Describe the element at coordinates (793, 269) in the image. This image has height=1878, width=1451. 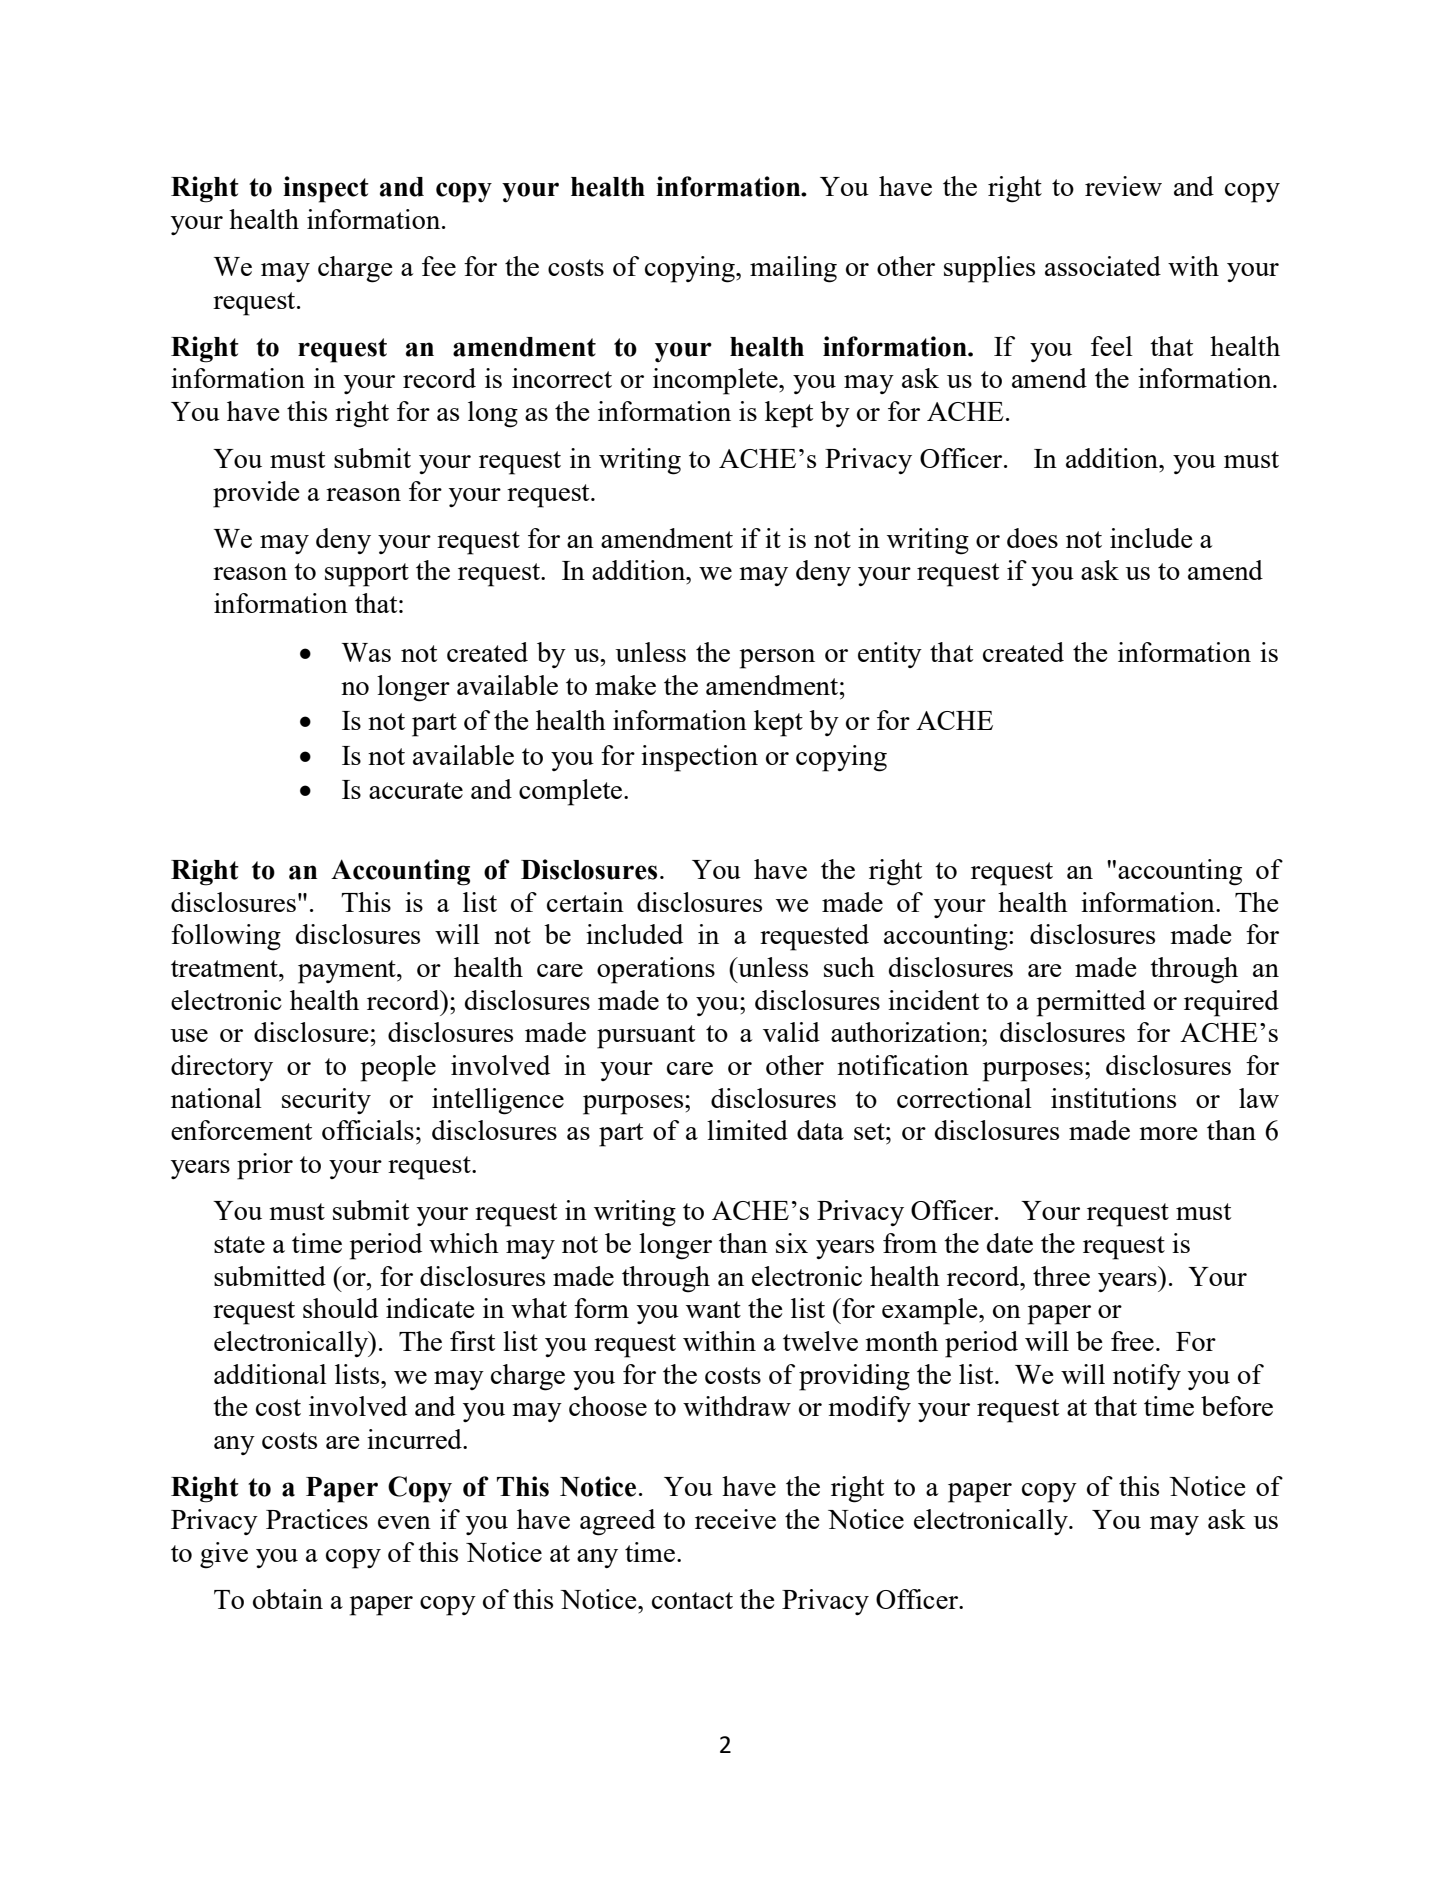
I see `mailing` at that location.
